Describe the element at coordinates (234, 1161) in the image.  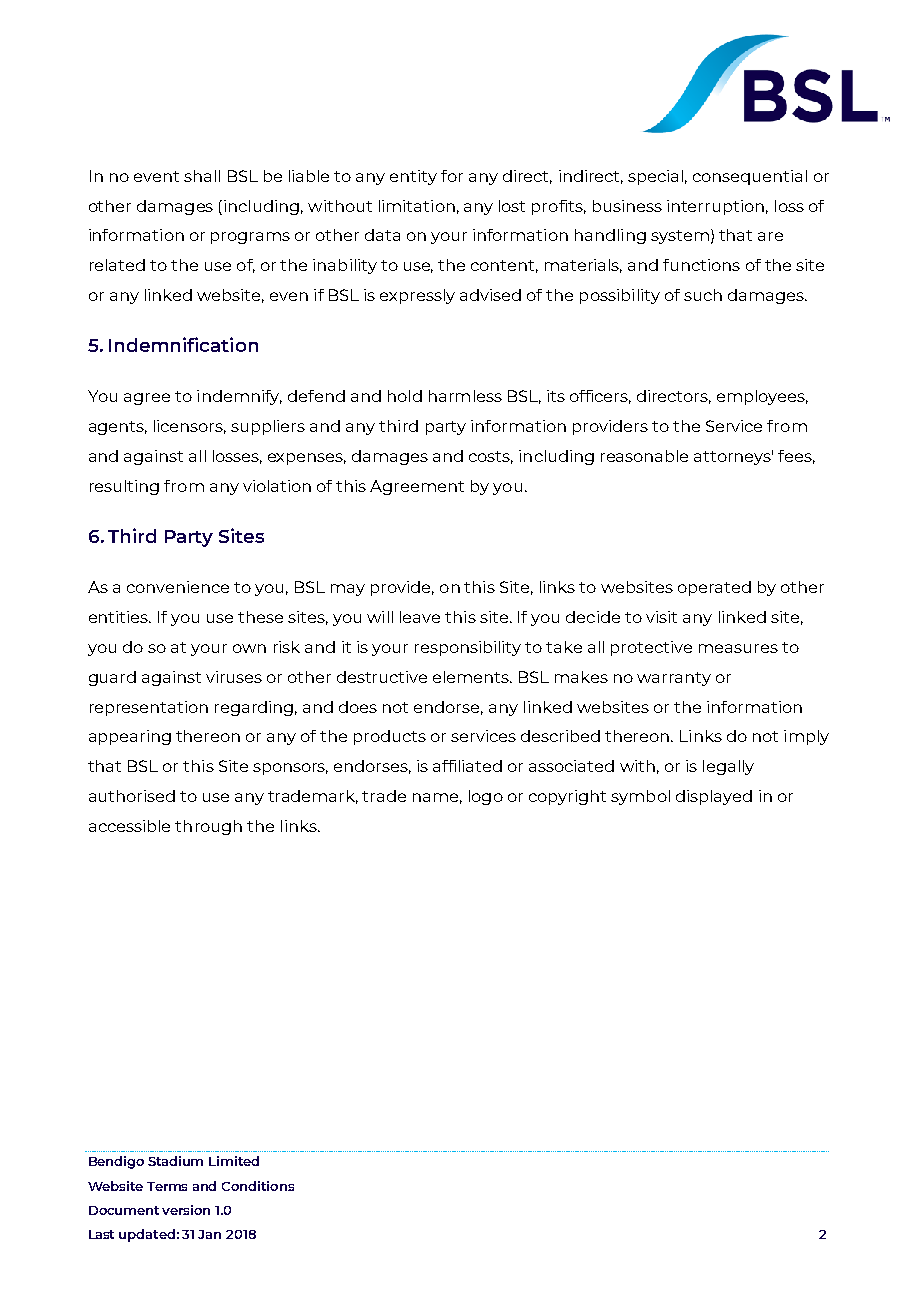
I see `Limited` at that location.
